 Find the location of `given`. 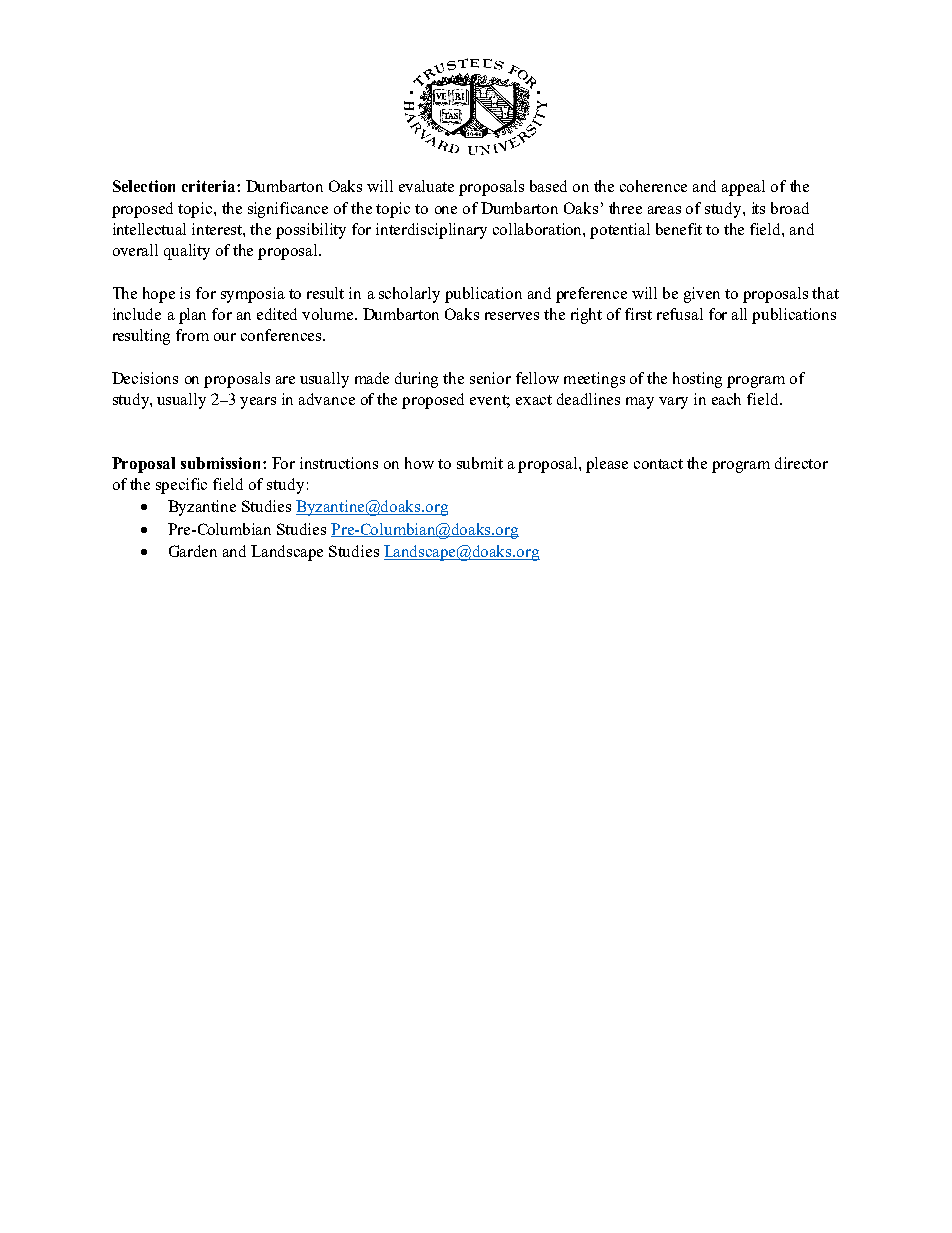

given is located at coordinates (702, 295).
